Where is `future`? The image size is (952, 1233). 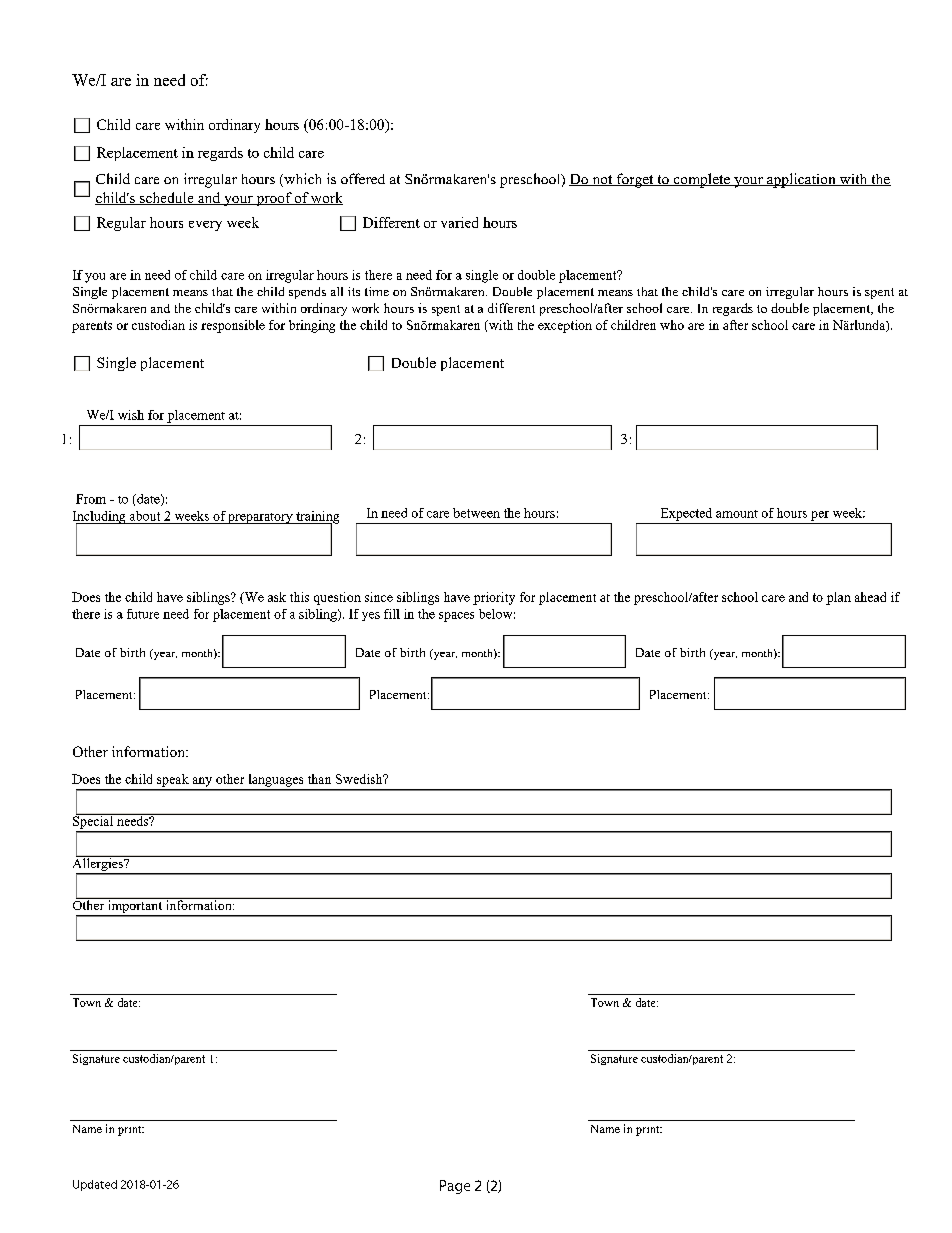 future is located at coordinates (143, 614).
